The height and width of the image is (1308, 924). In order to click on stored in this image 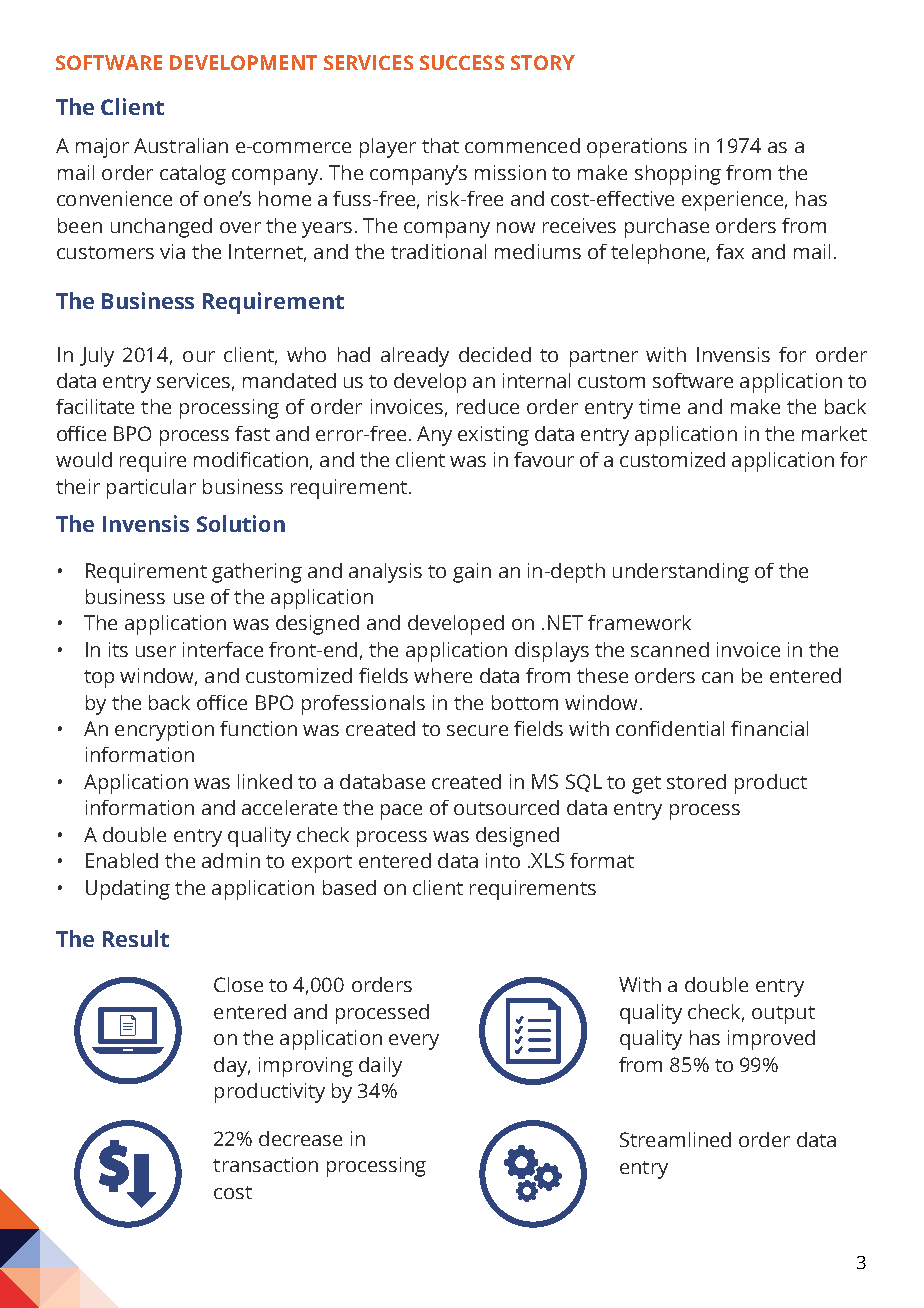, I will do `click(696, 781)`.
